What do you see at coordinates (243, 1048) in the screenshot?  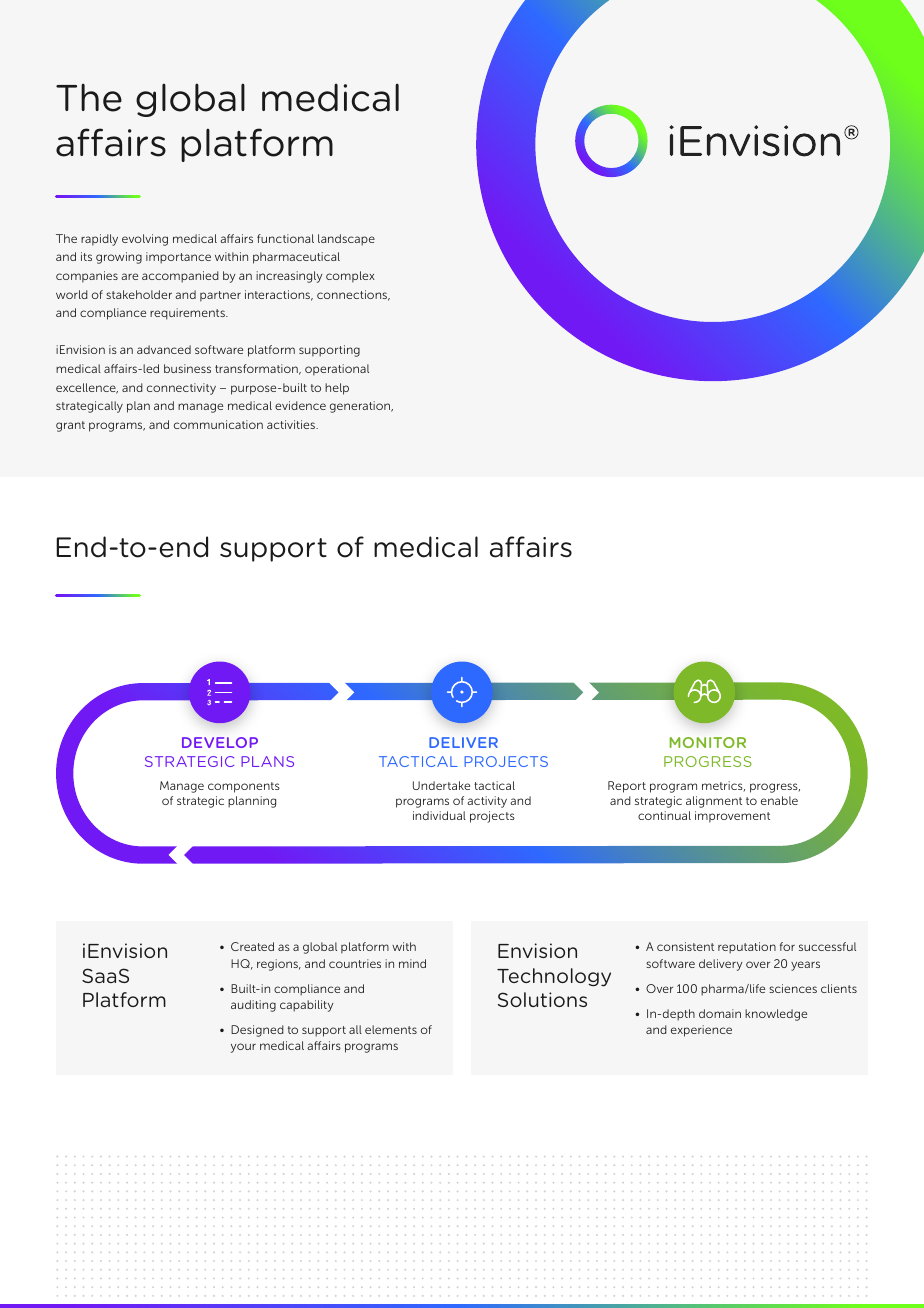 I see `your` at bounding box center [243, 1048].
